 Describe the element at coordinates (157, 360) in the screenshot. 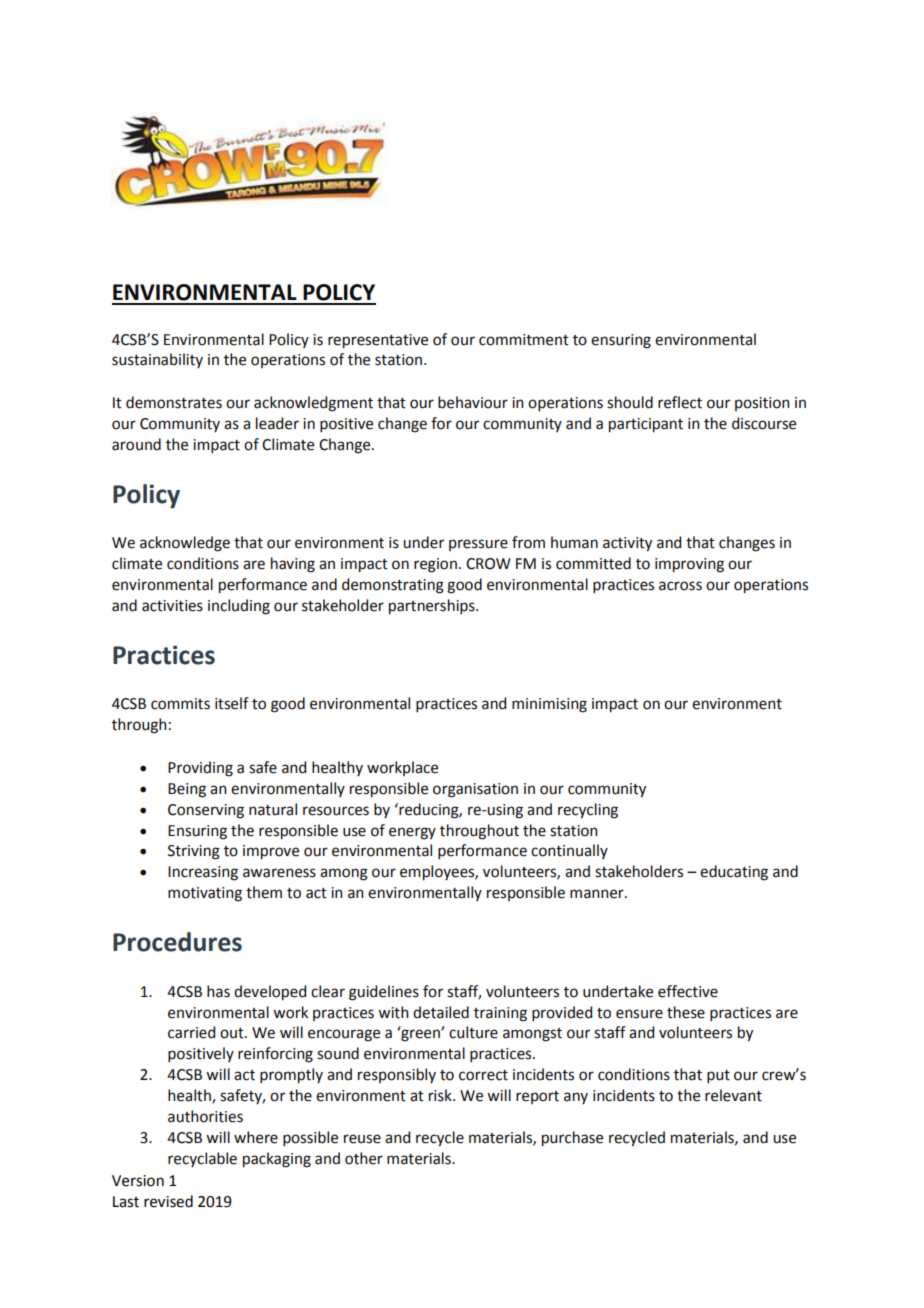

I see `sustainability` at that location.
